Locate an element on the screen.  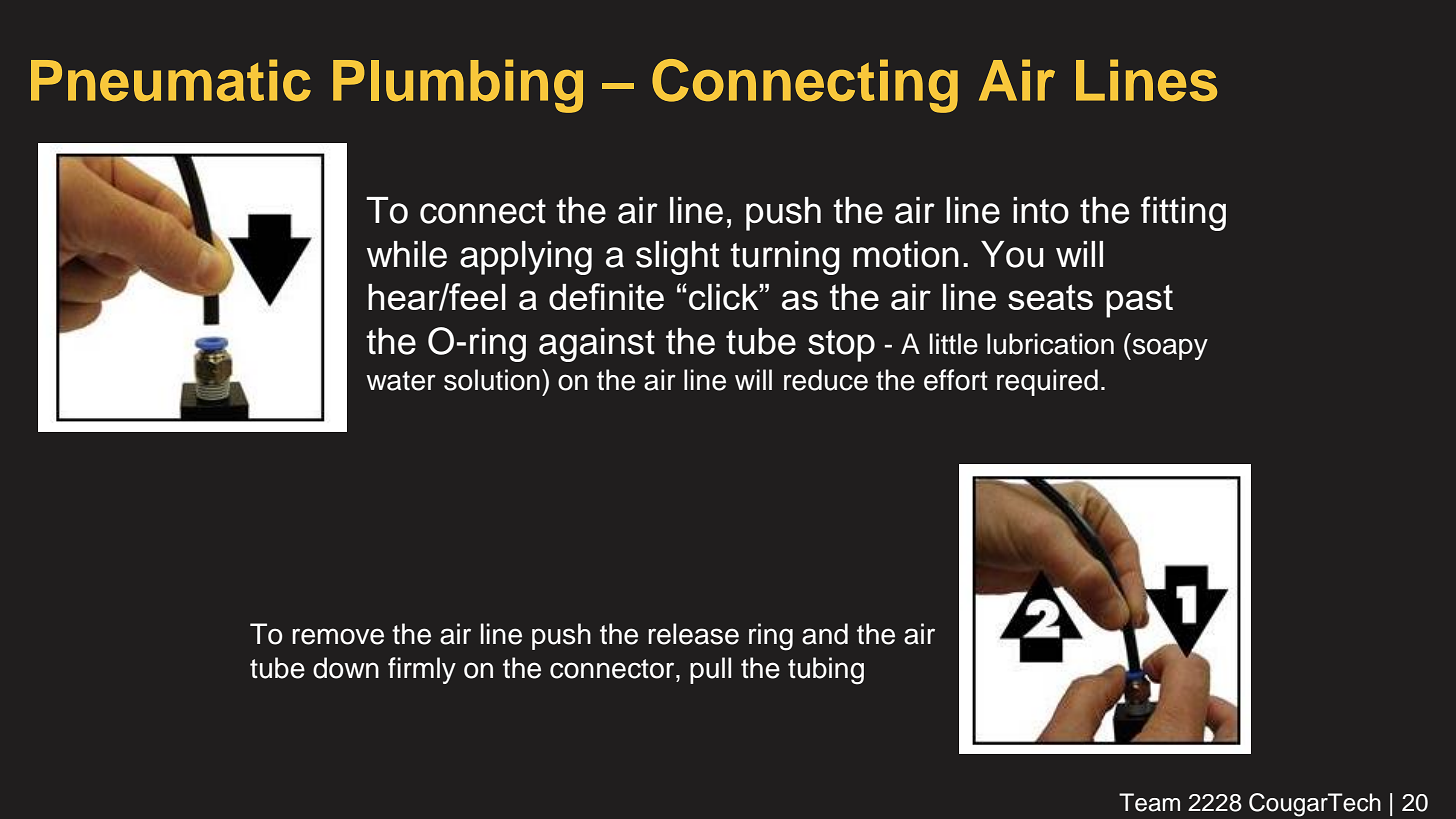
remove is located at coordinates (338, 636).
